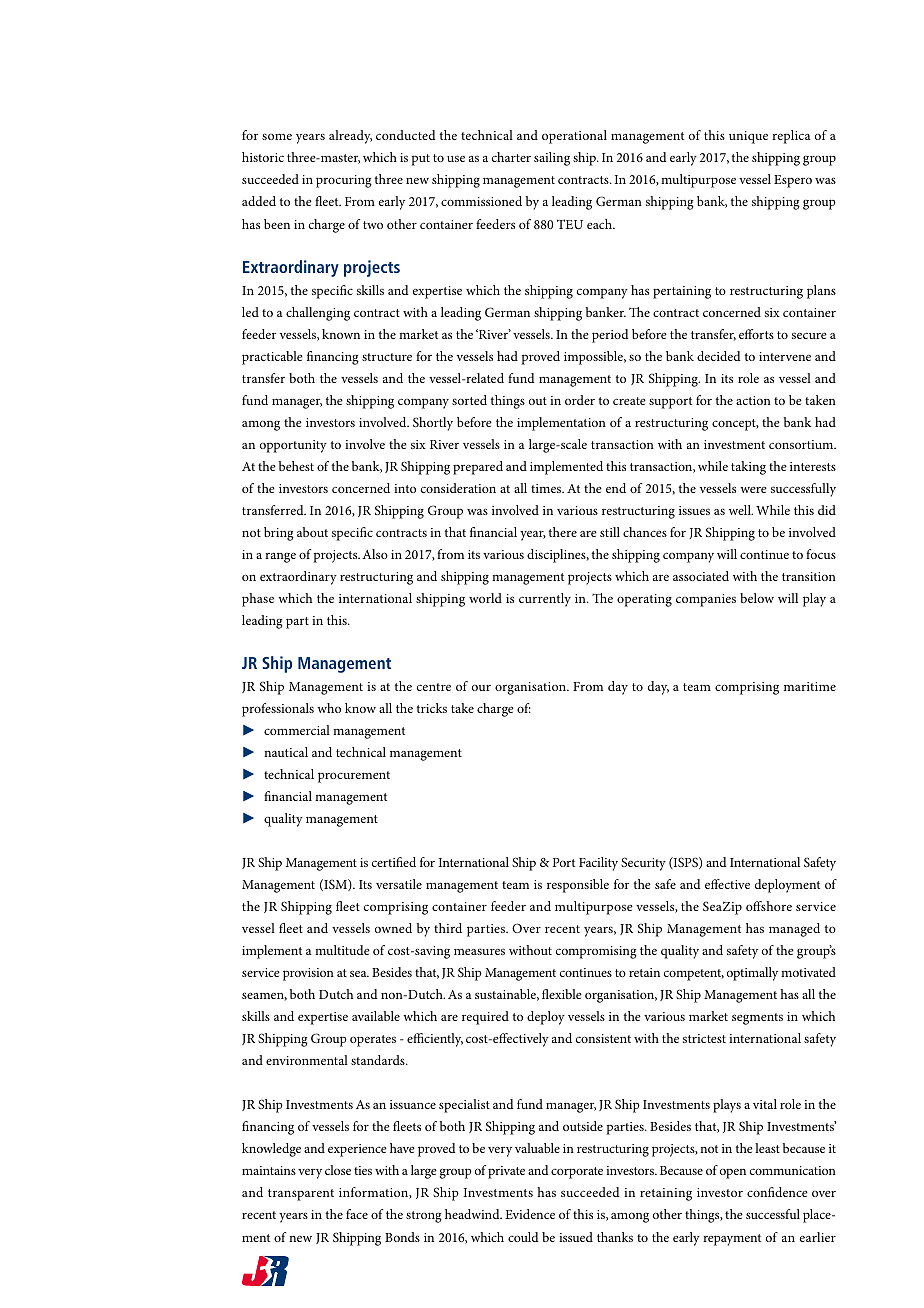 Image resolution: width=924 pixels, height=1308 pixels. I want to click on certified, so click(394, 862).
